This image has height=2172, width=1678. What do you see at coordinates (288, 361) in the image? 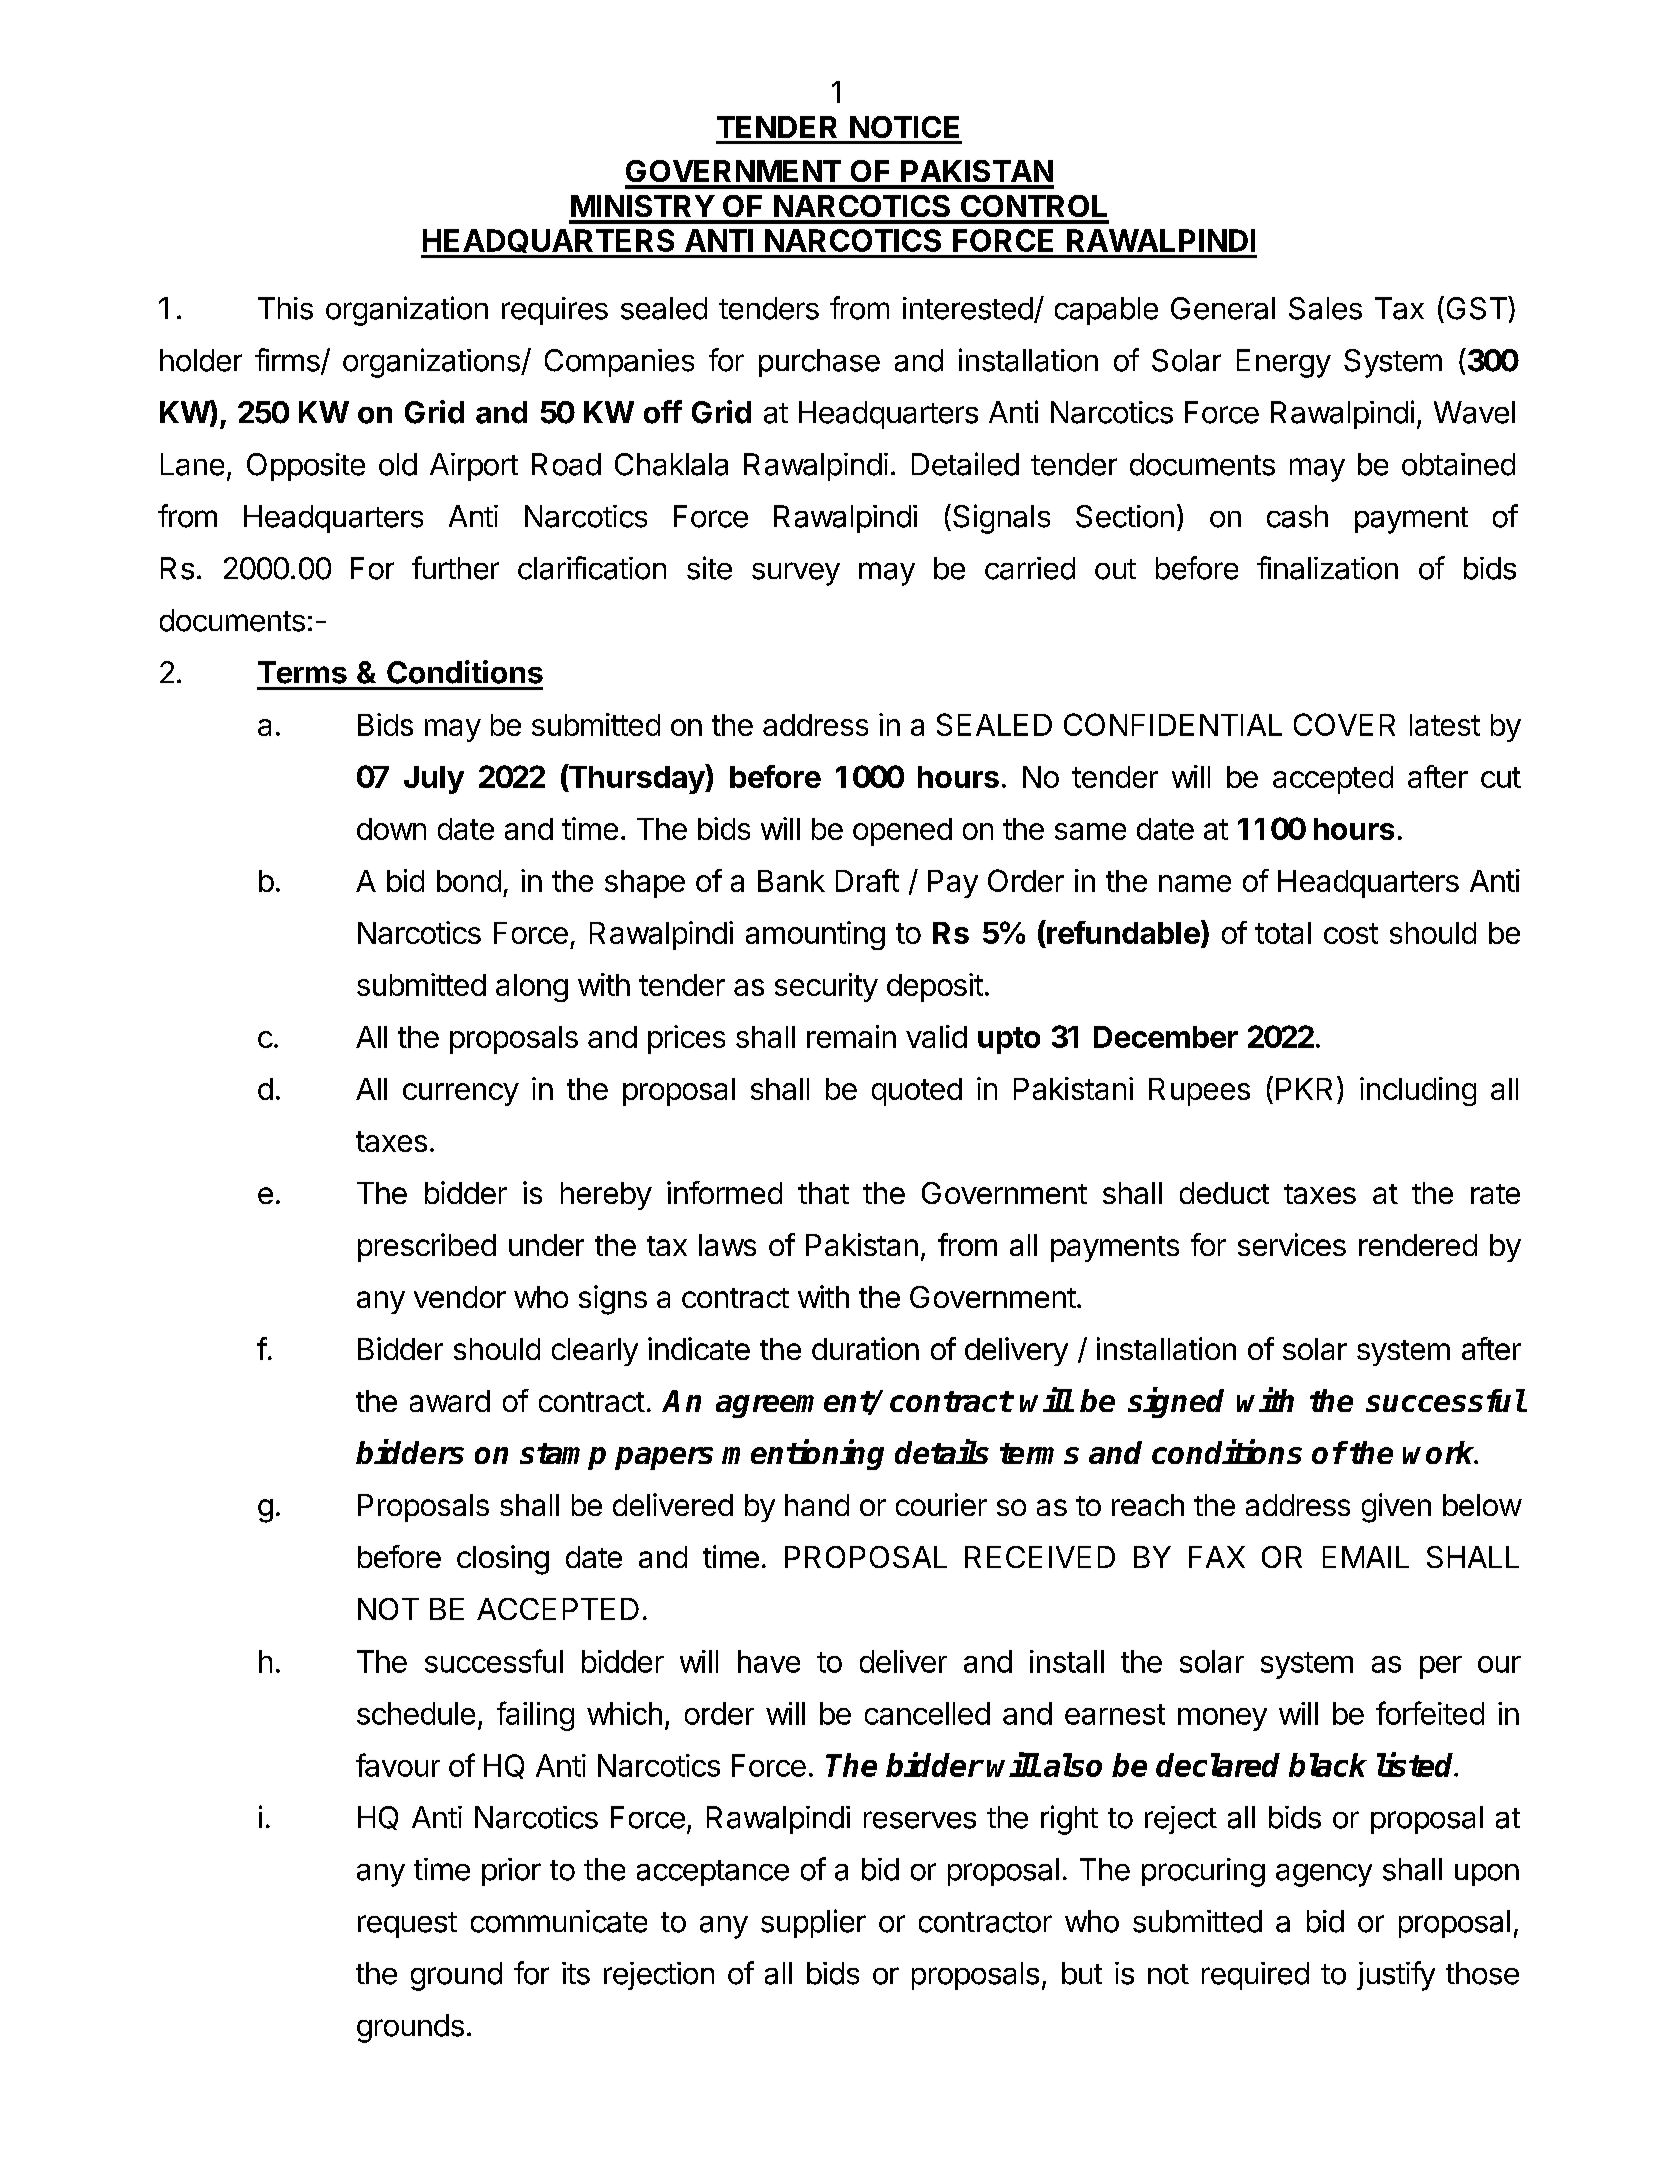
I see `firms` at bounding box center [288, 361].
